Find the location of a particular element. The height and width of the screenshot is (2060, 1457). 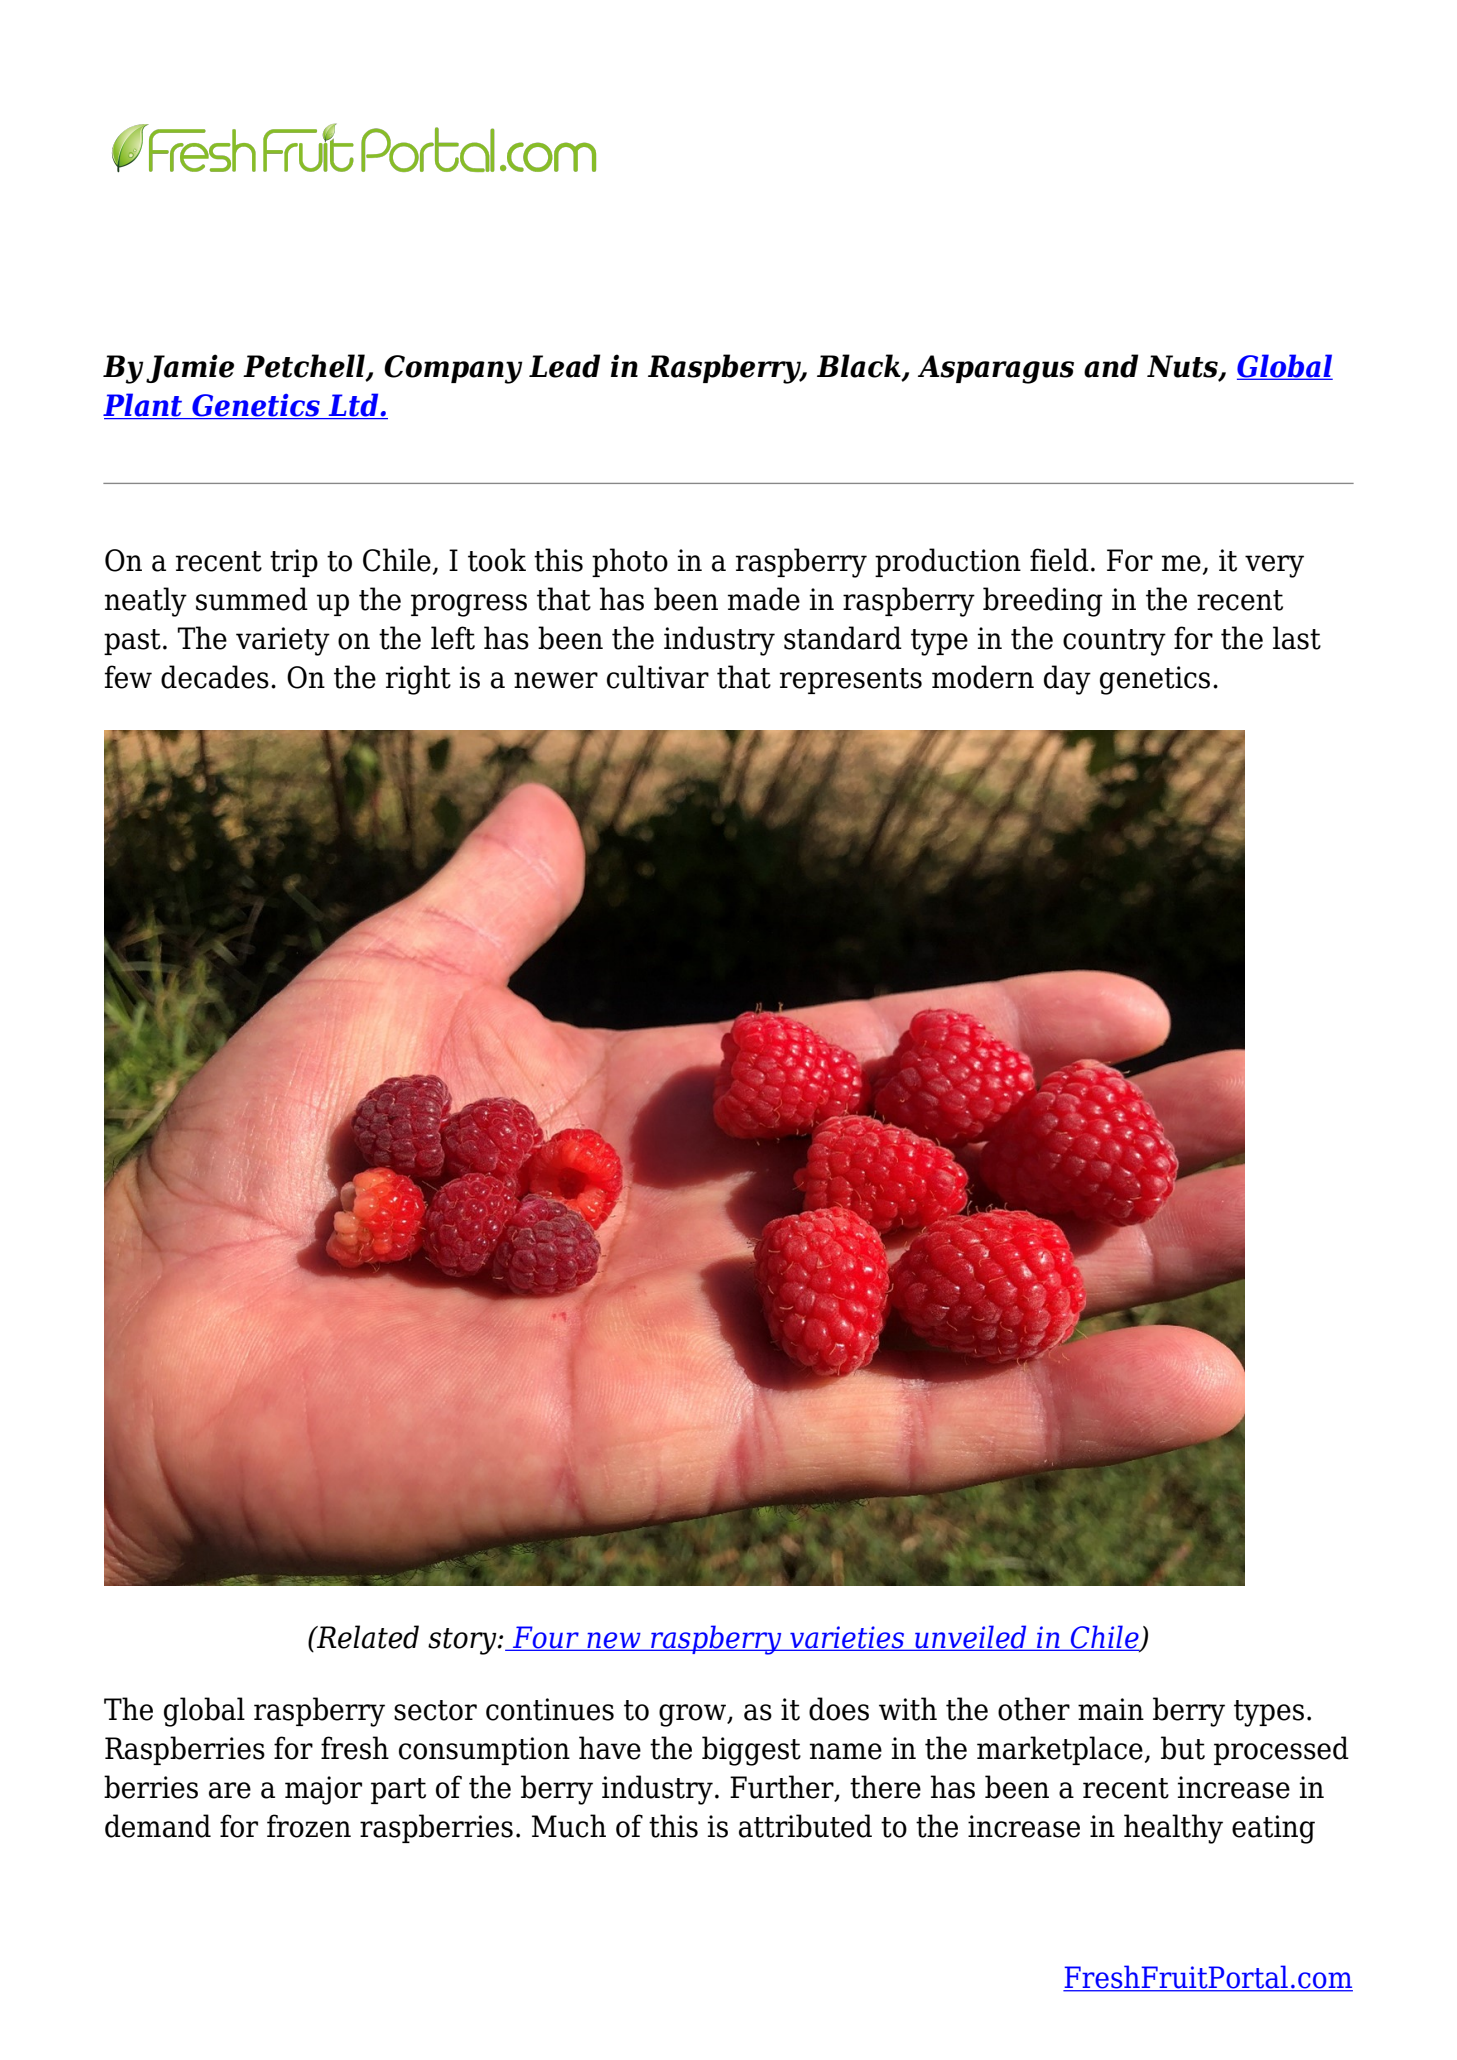

varieties is located at coordinates (847, 1638).
